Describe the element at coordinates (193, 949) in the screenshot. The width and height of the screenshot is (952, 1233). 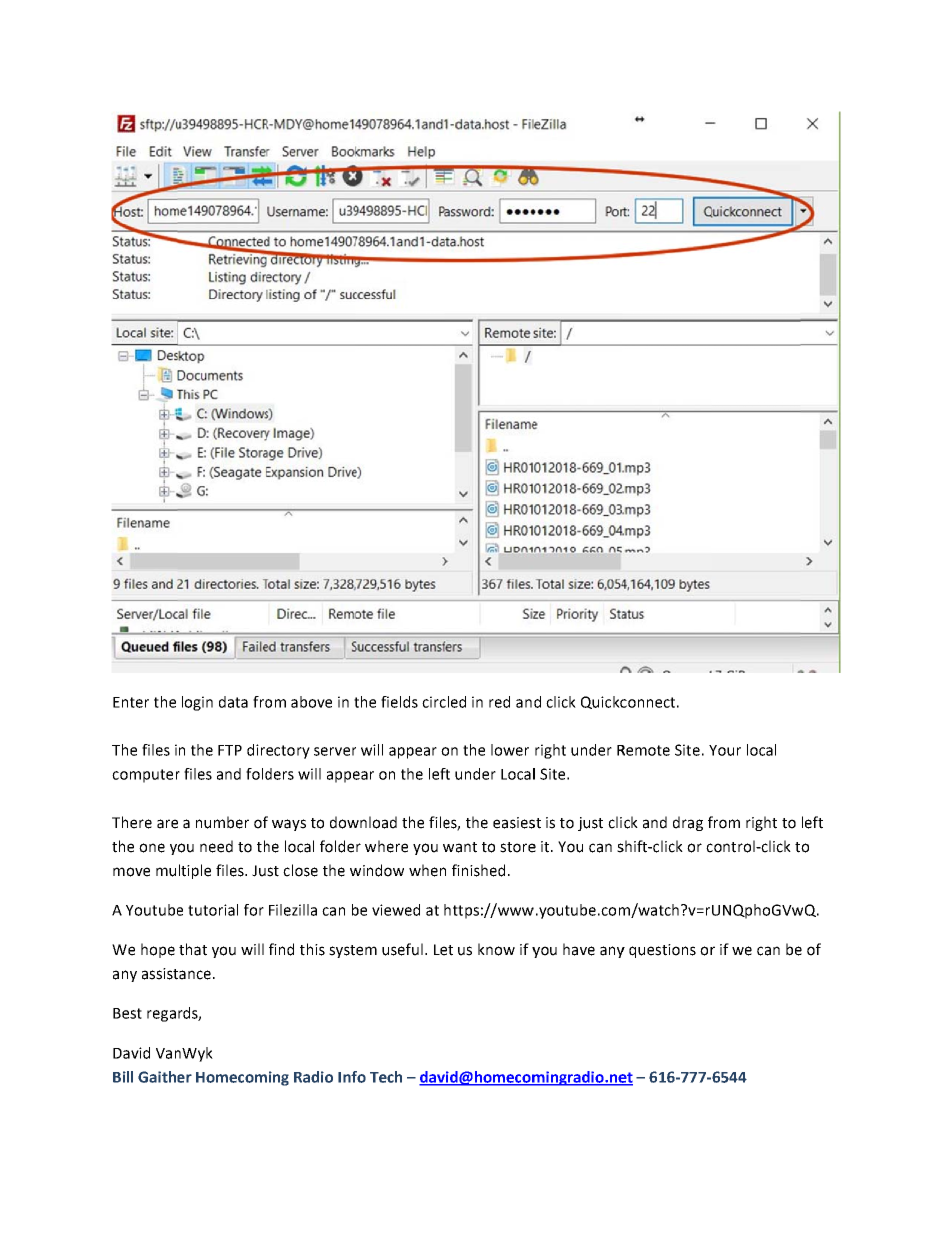
I see `that` at that location.
